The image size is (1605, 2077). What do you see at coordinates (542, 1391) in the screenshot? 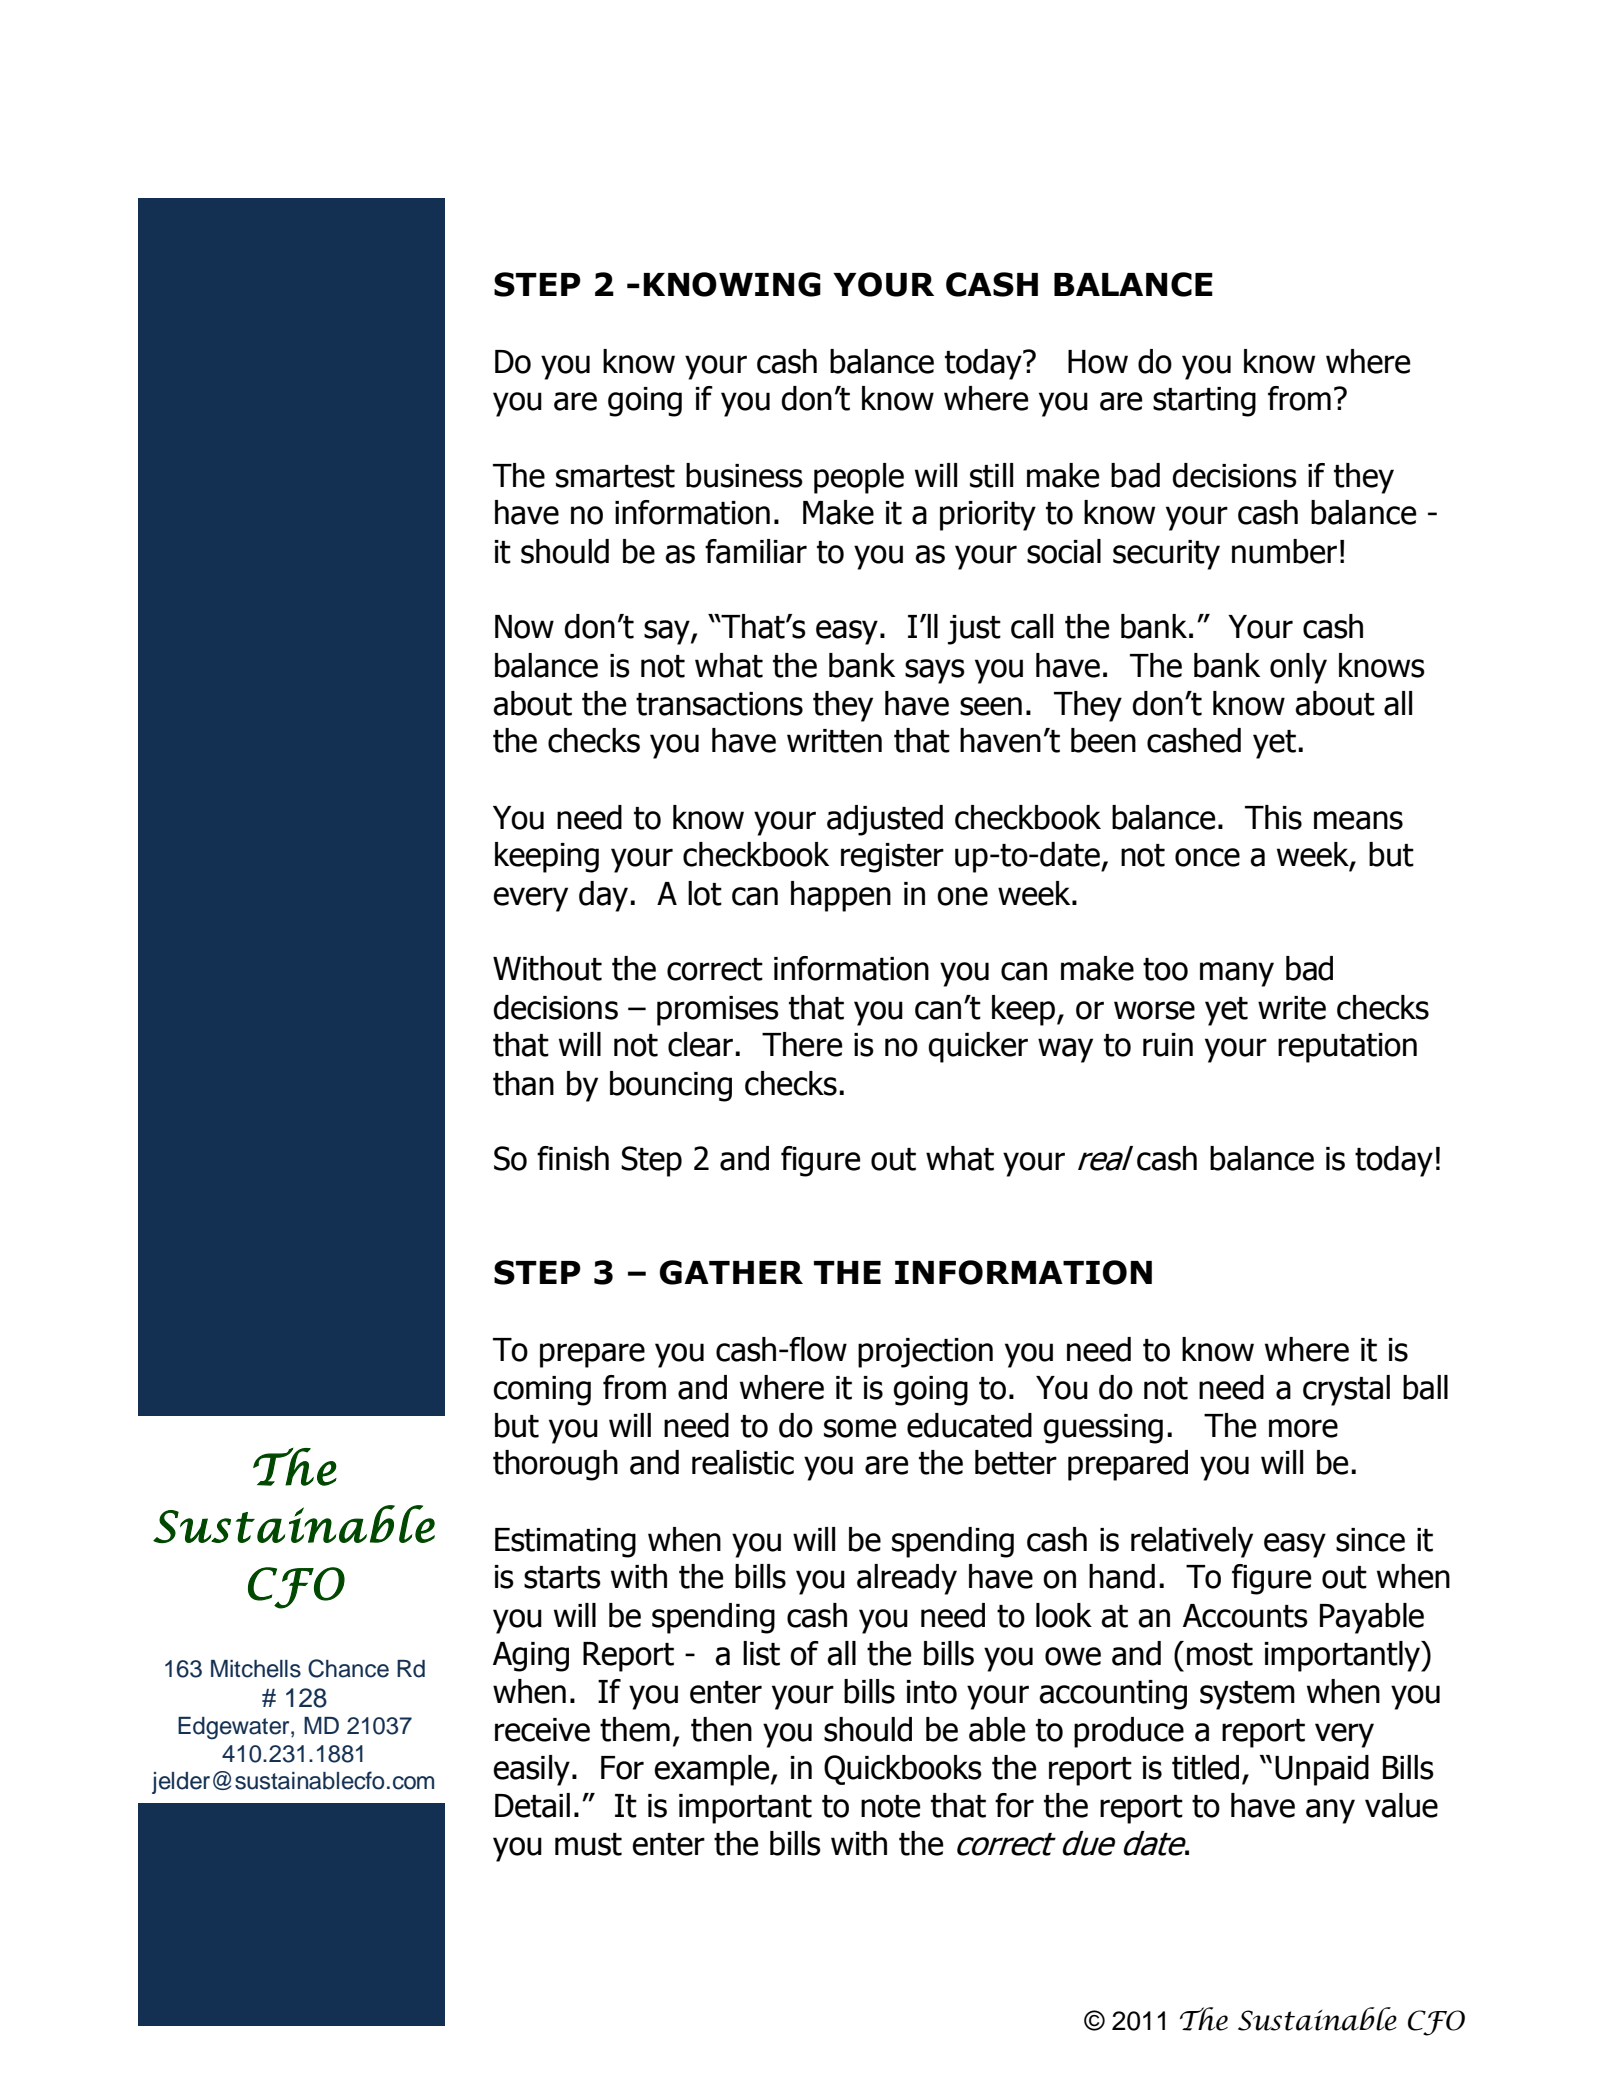
I see `coming` at bounding box center [542, 1391].
